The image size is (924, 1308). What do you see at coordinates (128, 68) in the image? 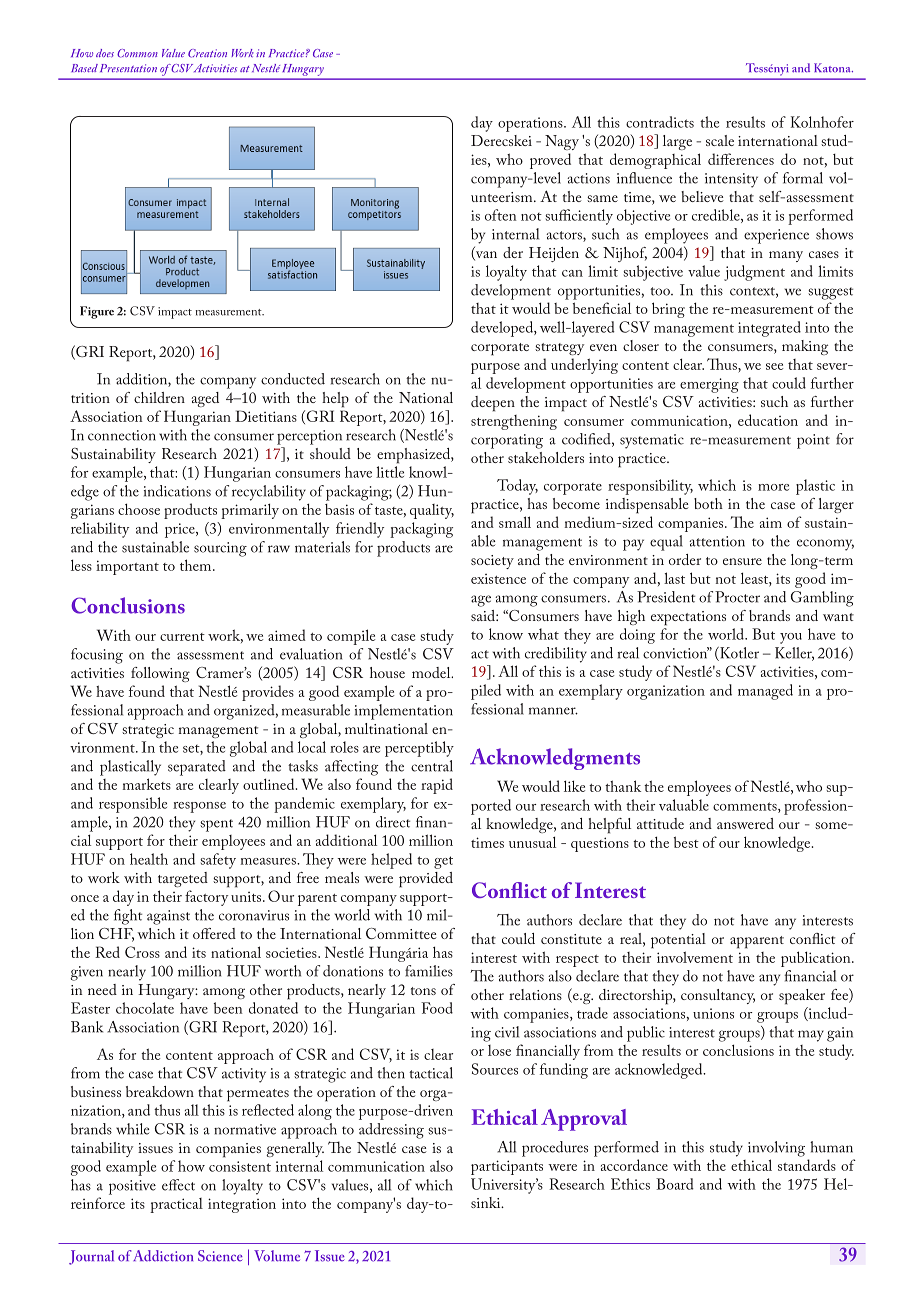
I see `Presentation` at bounding box center [128, 68].
